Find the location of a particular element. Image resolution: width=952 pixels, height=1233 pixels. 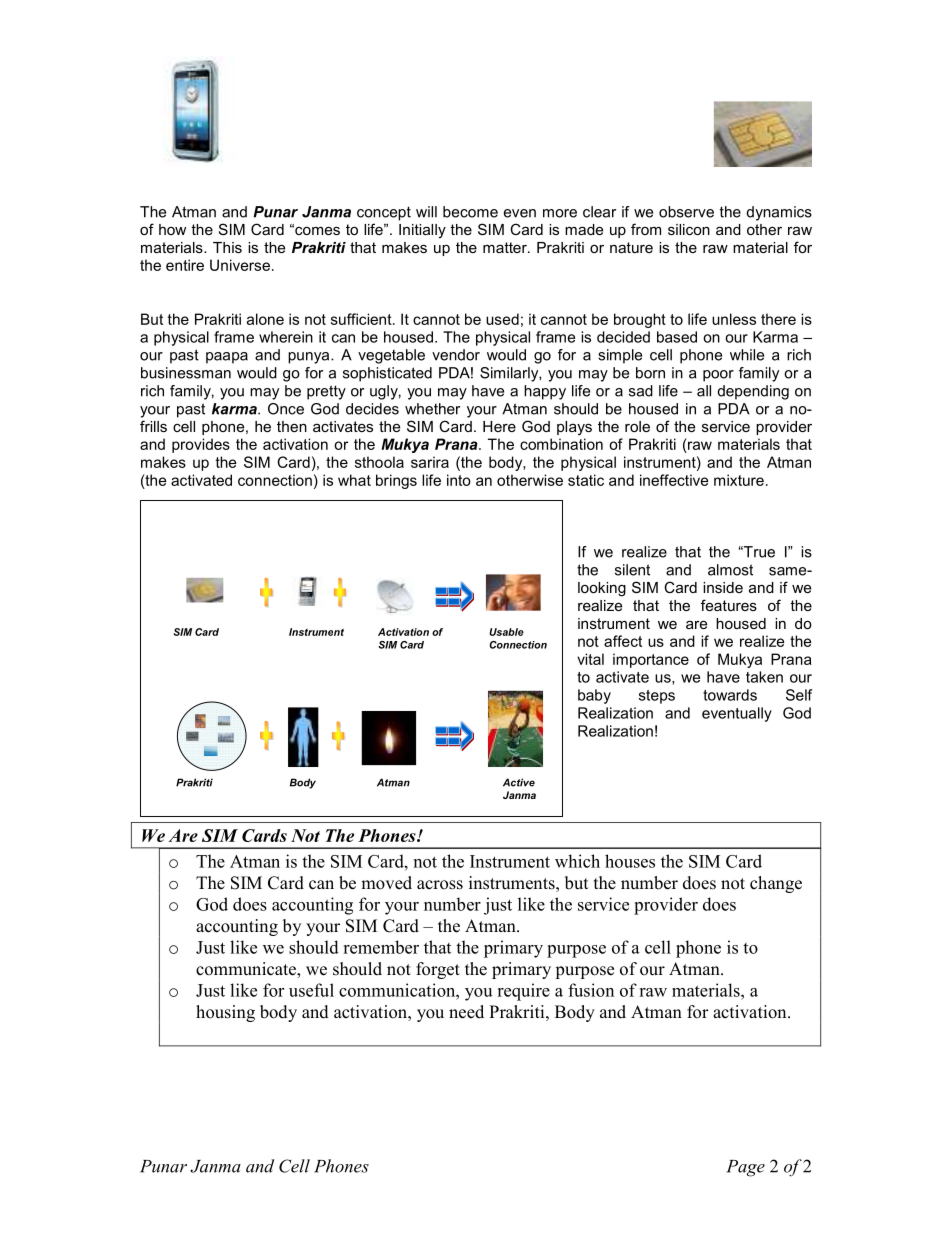

almost is located at coordinates (730, 570).
